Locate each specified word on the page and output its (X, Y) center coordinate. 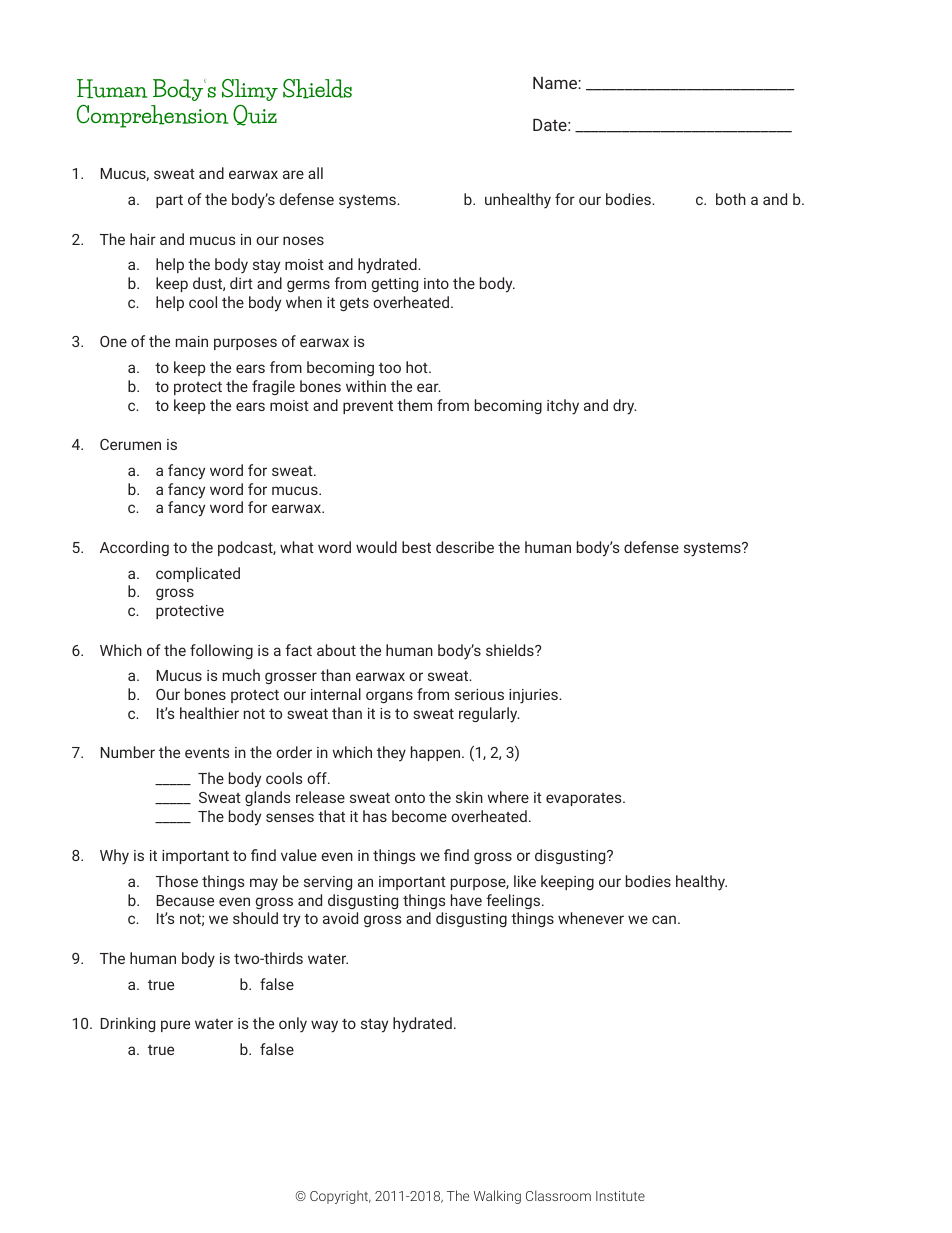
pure (175, 1026)
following (221, 651)
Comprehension (152, 116)
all (315, 173)
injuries (534, 696)
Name (556, 83)
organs (389, 697)
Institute (620, 1196)
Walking (497, 1197)
